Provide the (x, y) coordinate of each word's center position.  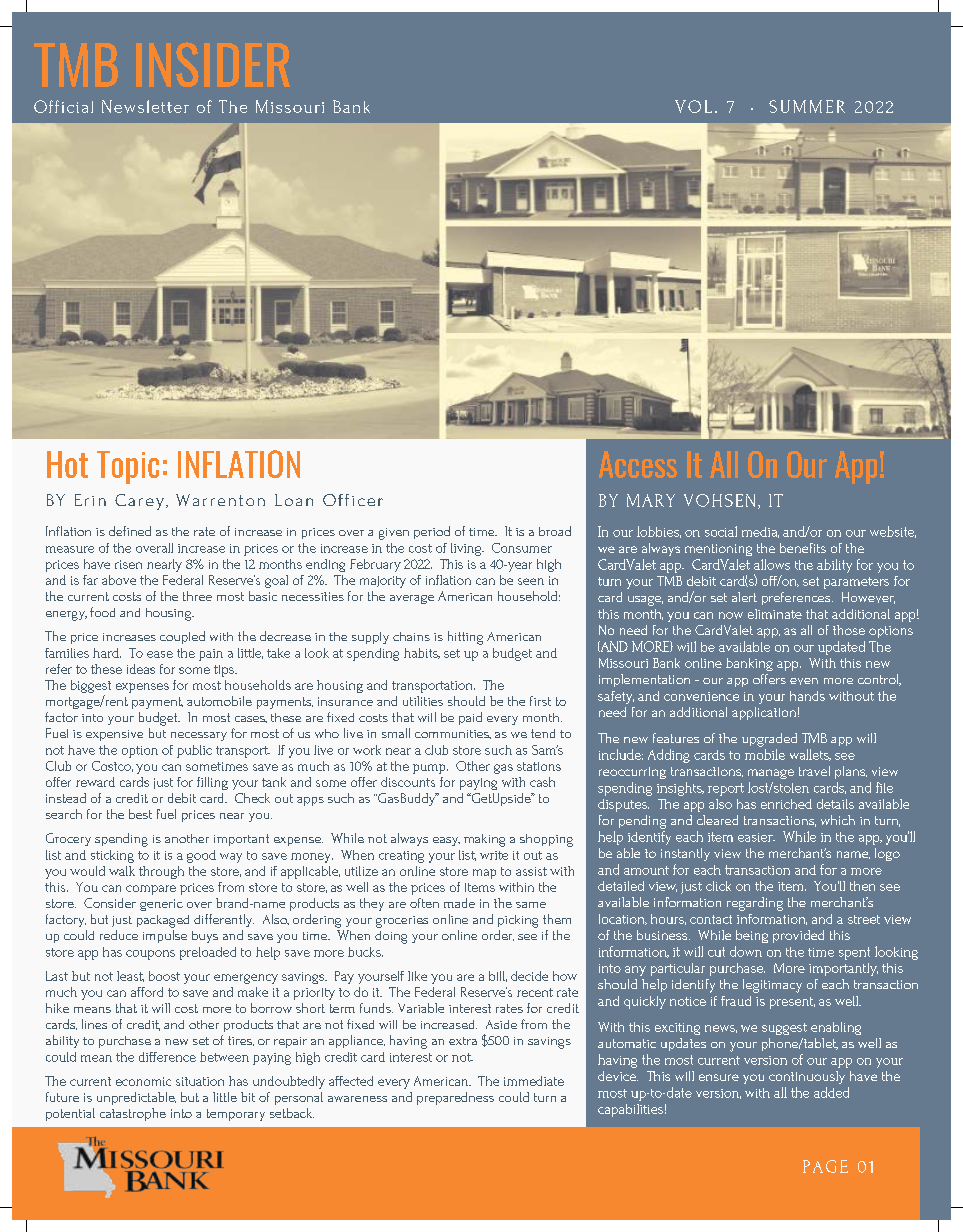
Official (63, 106)
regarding (755, 904)
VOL (693, 106)
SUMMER (807, 106)
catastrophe (133, 1114)
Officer (353, 500)
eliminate (775, 614)
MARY (651, 500)
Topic (128, 467)
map (484, 874)
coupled (182, 637)
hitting (465, 638)
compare (151, 890)
